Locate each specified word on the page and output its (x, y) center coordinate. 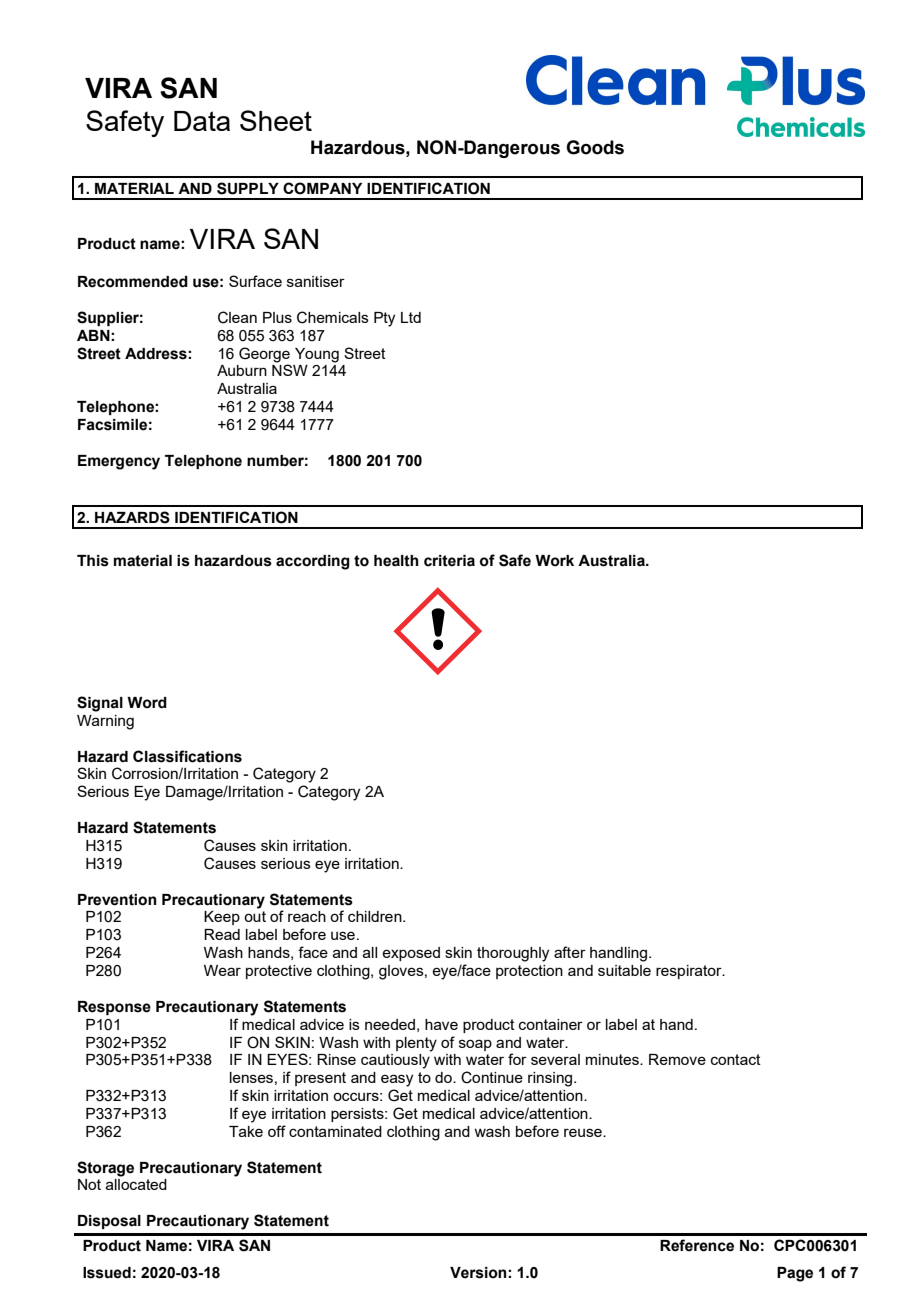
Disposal (109, 1222)
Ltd (411, 317)
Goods (595, 147)
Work (554, 561)
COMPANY (322, 188)
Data (202, 121)
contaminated (335, 1131)
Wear (222, 970)
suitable (624, 970)
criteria (449, 561)
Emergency (119, 462)
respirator (690, 972)
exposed (411, 954)
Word (147, 703)
